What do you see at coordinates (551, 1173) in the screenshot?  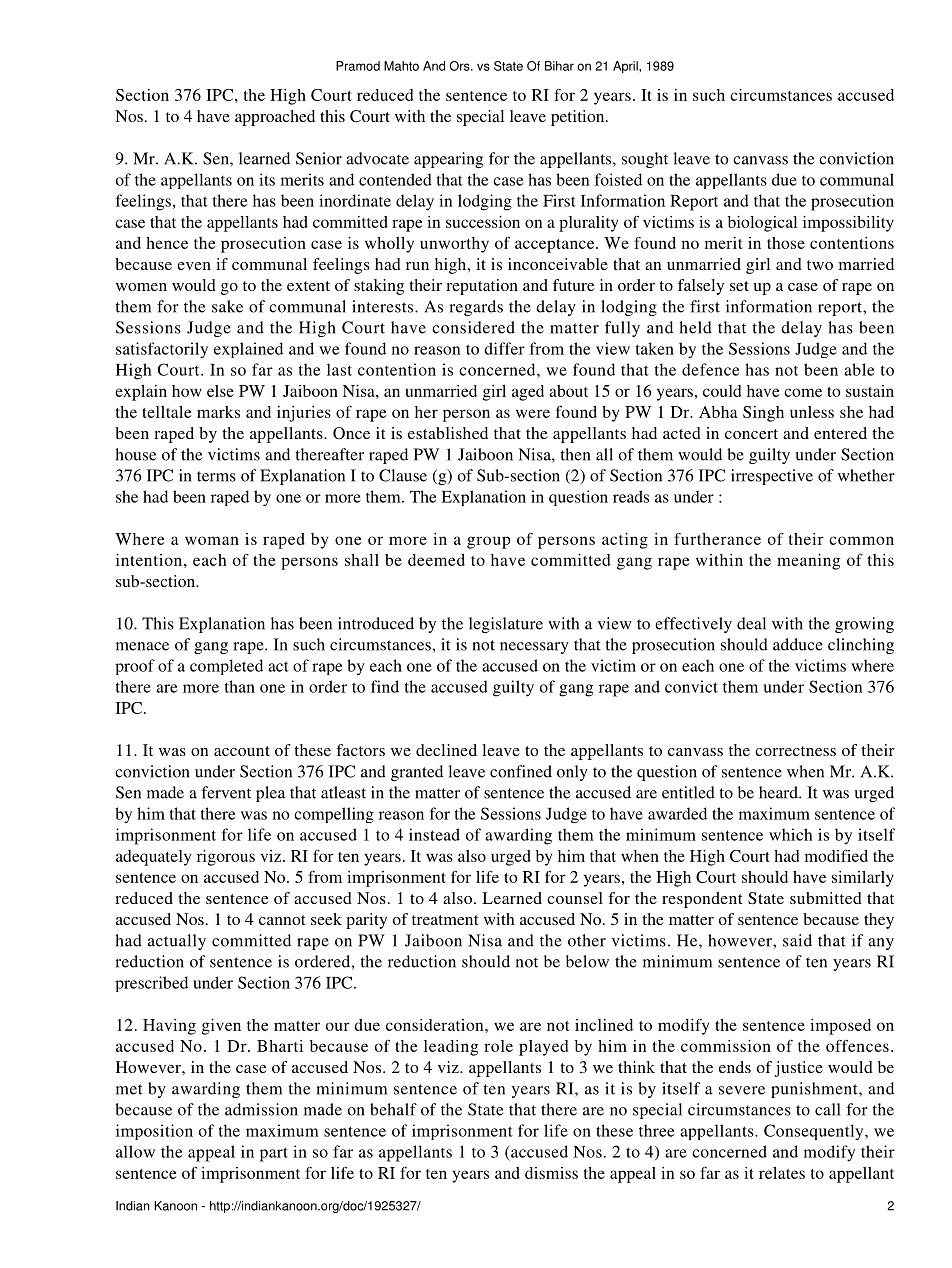 I see `dismiss` at bounding box center [551, 1173].
